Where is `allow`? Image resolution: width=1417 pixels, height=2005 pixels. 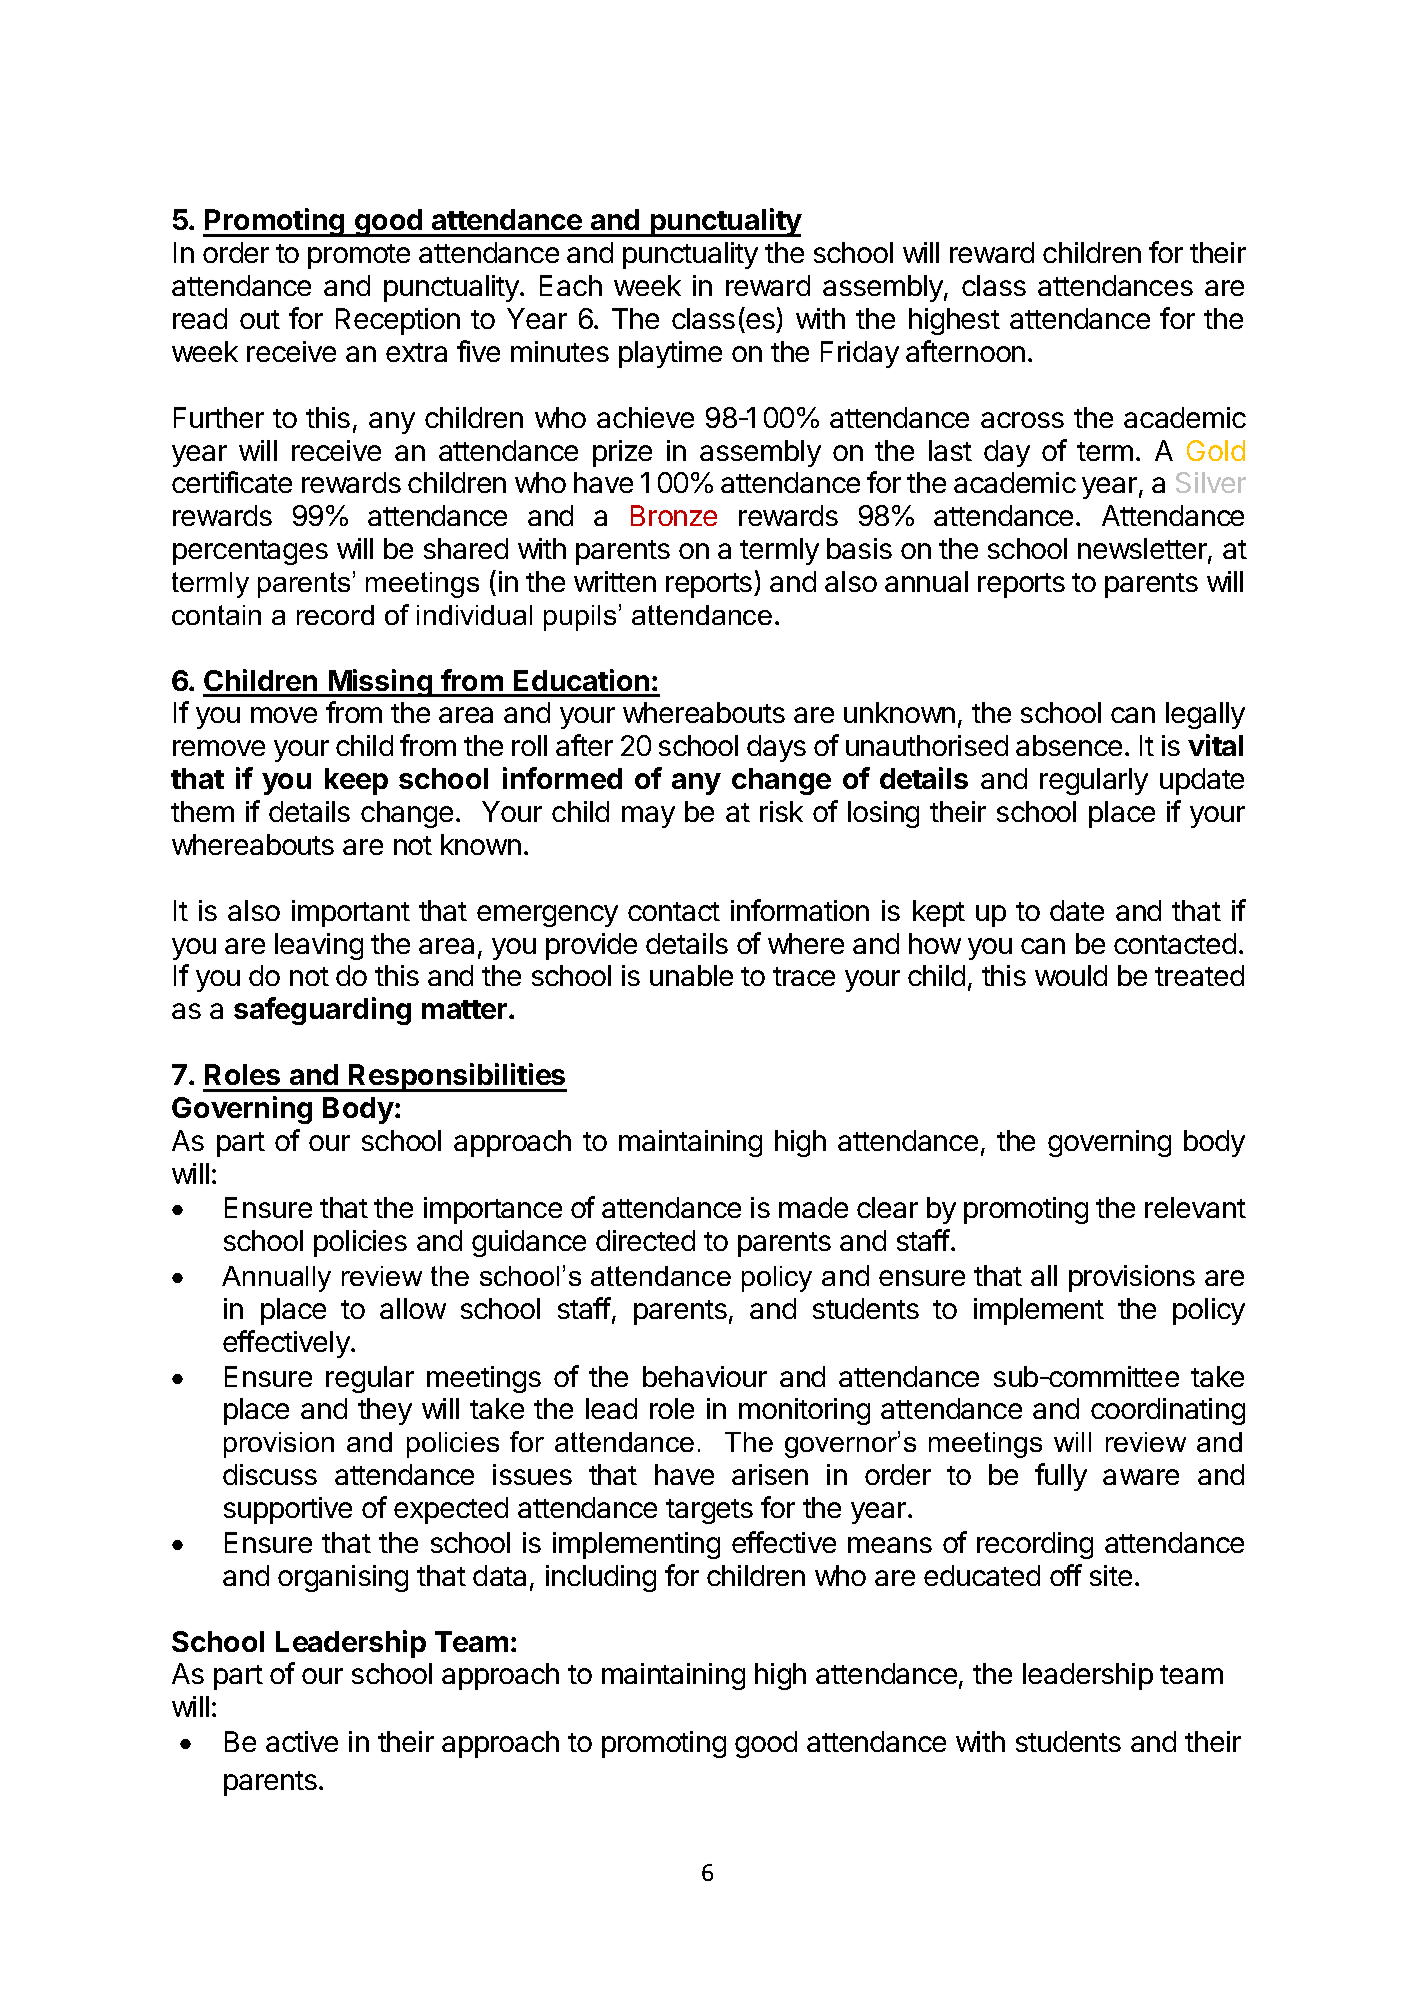
allow is located at coordinates (413, 1308).
